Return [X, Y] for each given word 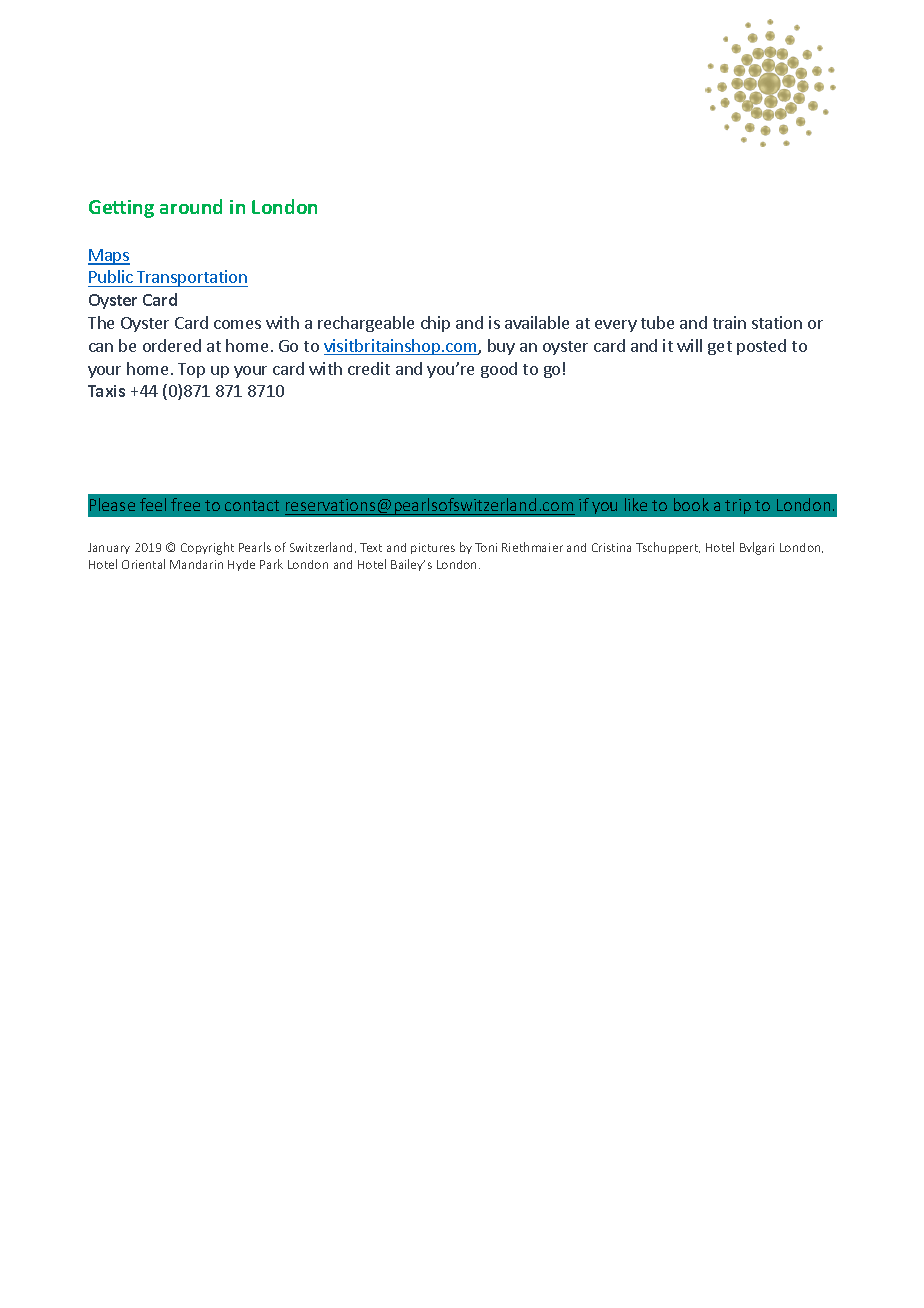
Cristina [611, 547]
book [691, 504]
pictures [433, 548]
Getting [121, 209]
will [689, 345]
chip [435, 324]
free [185, 504]
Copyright [207, 548]
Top [191, 370]
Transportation [191, 278]
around [191, 206]
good [499, 370]
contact [252, 505]
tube [657, 322]
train [729, 322]
